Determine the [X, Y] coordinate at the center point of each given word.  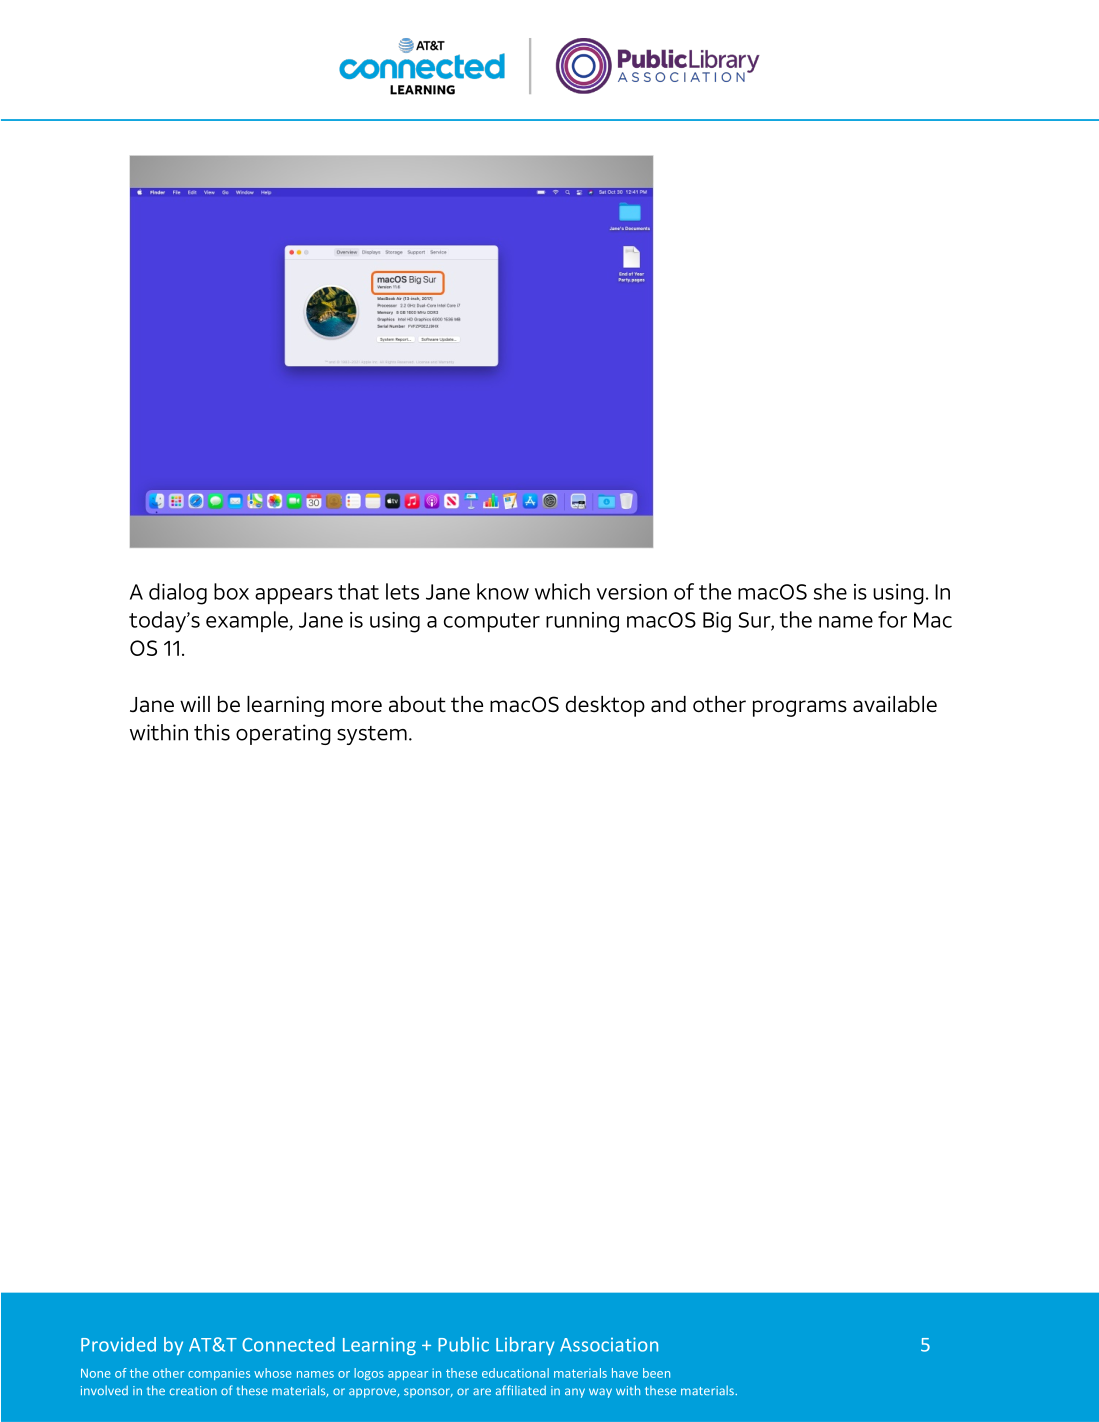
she [830, 591]
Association [609, 1344]
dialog [178, 594]
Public [463, 1344]
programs [800, 708]
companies [219, 1374]
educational [515, 1373]
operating [283, 734]
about [417, 704]
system [372, 735]
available [895, 704]
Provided [118, 1344]
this [212, 732]
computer [492, 622]
